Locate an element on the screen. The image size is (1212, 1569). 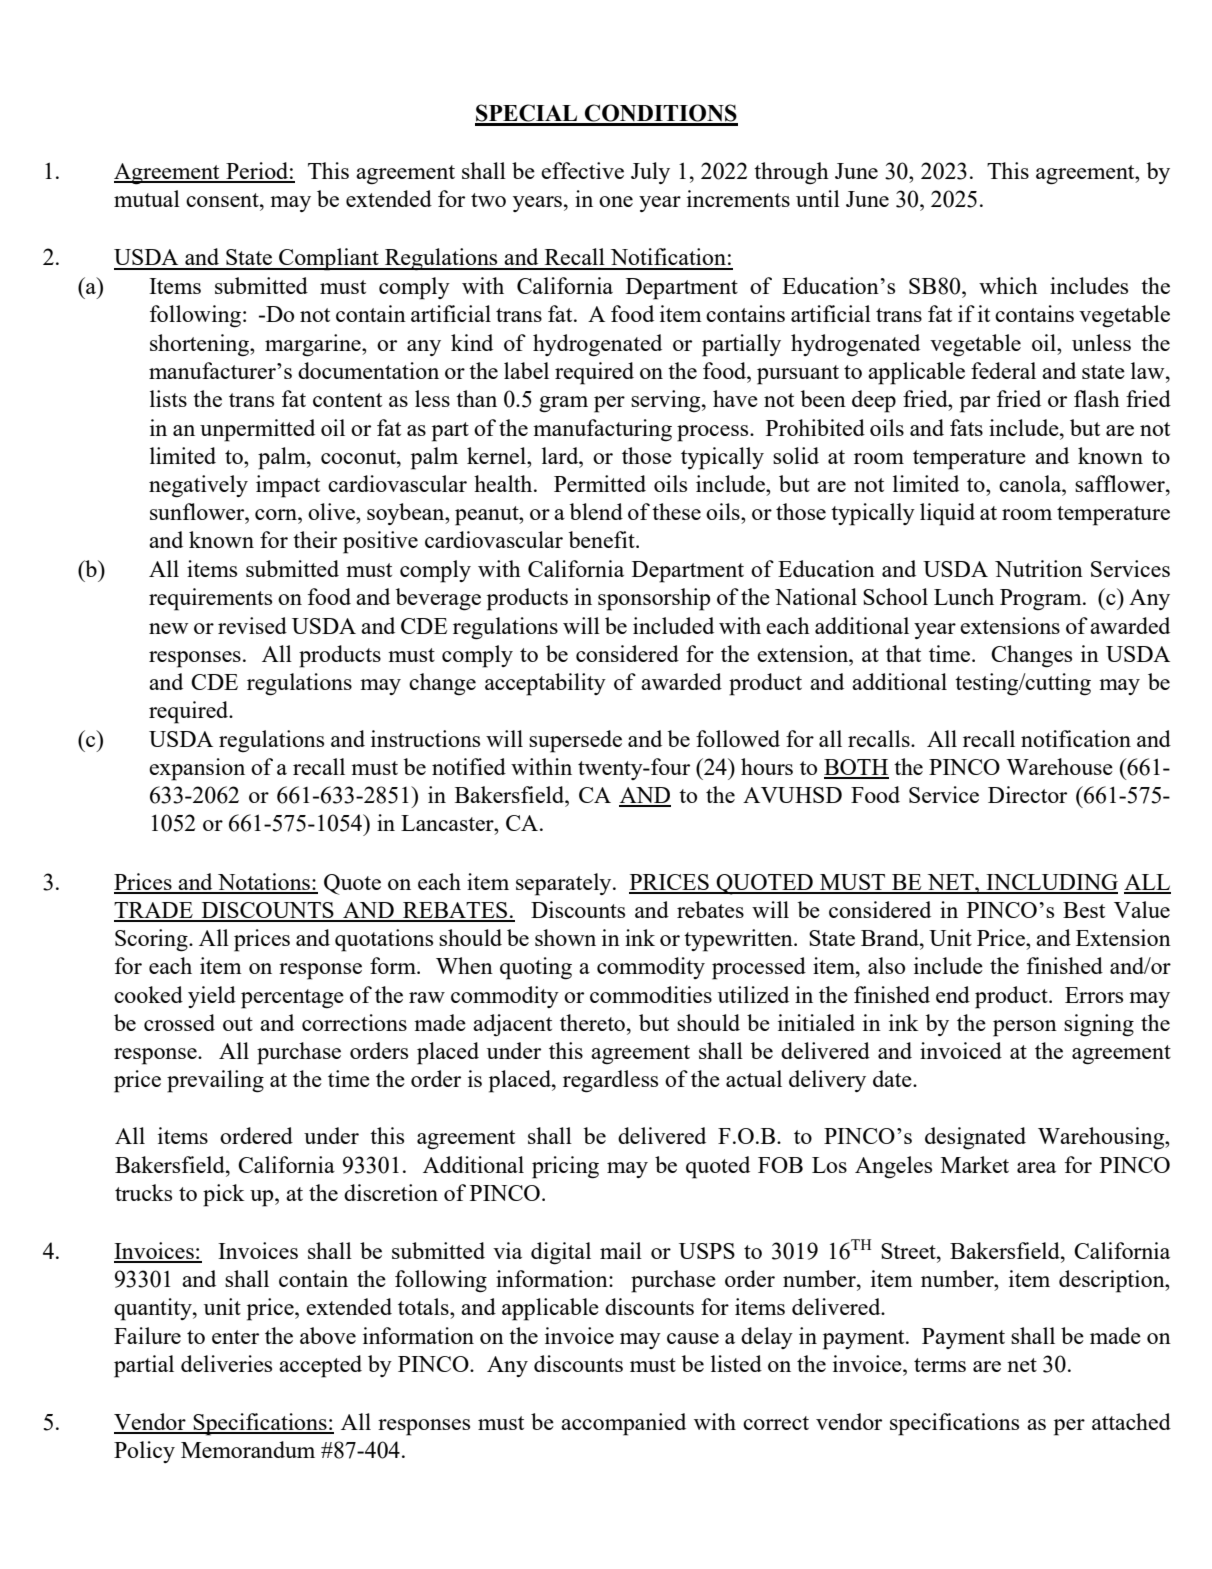
revised is located at coordinates (252, 625).
